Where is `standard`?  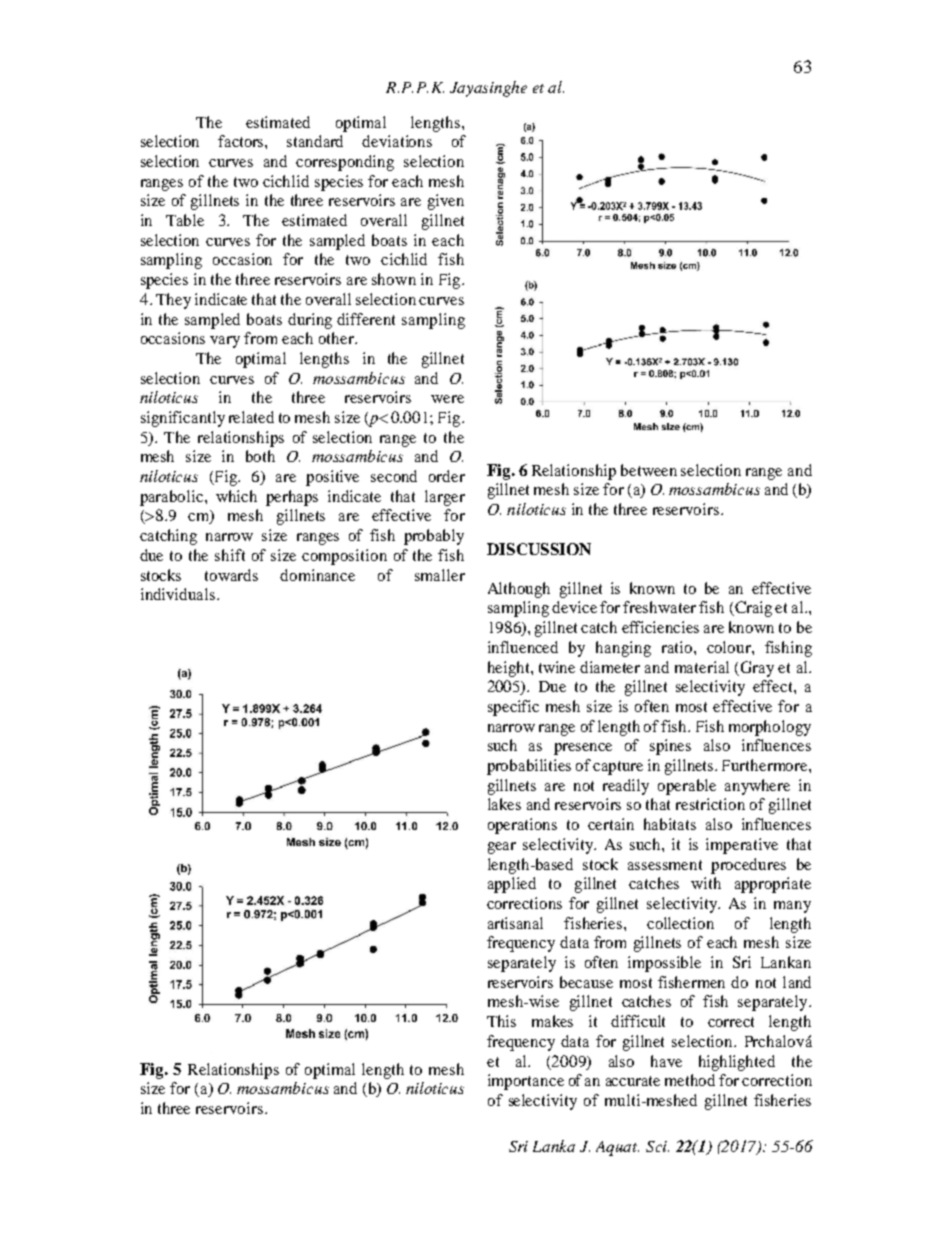 standard is located at coordinates (315, 141).
